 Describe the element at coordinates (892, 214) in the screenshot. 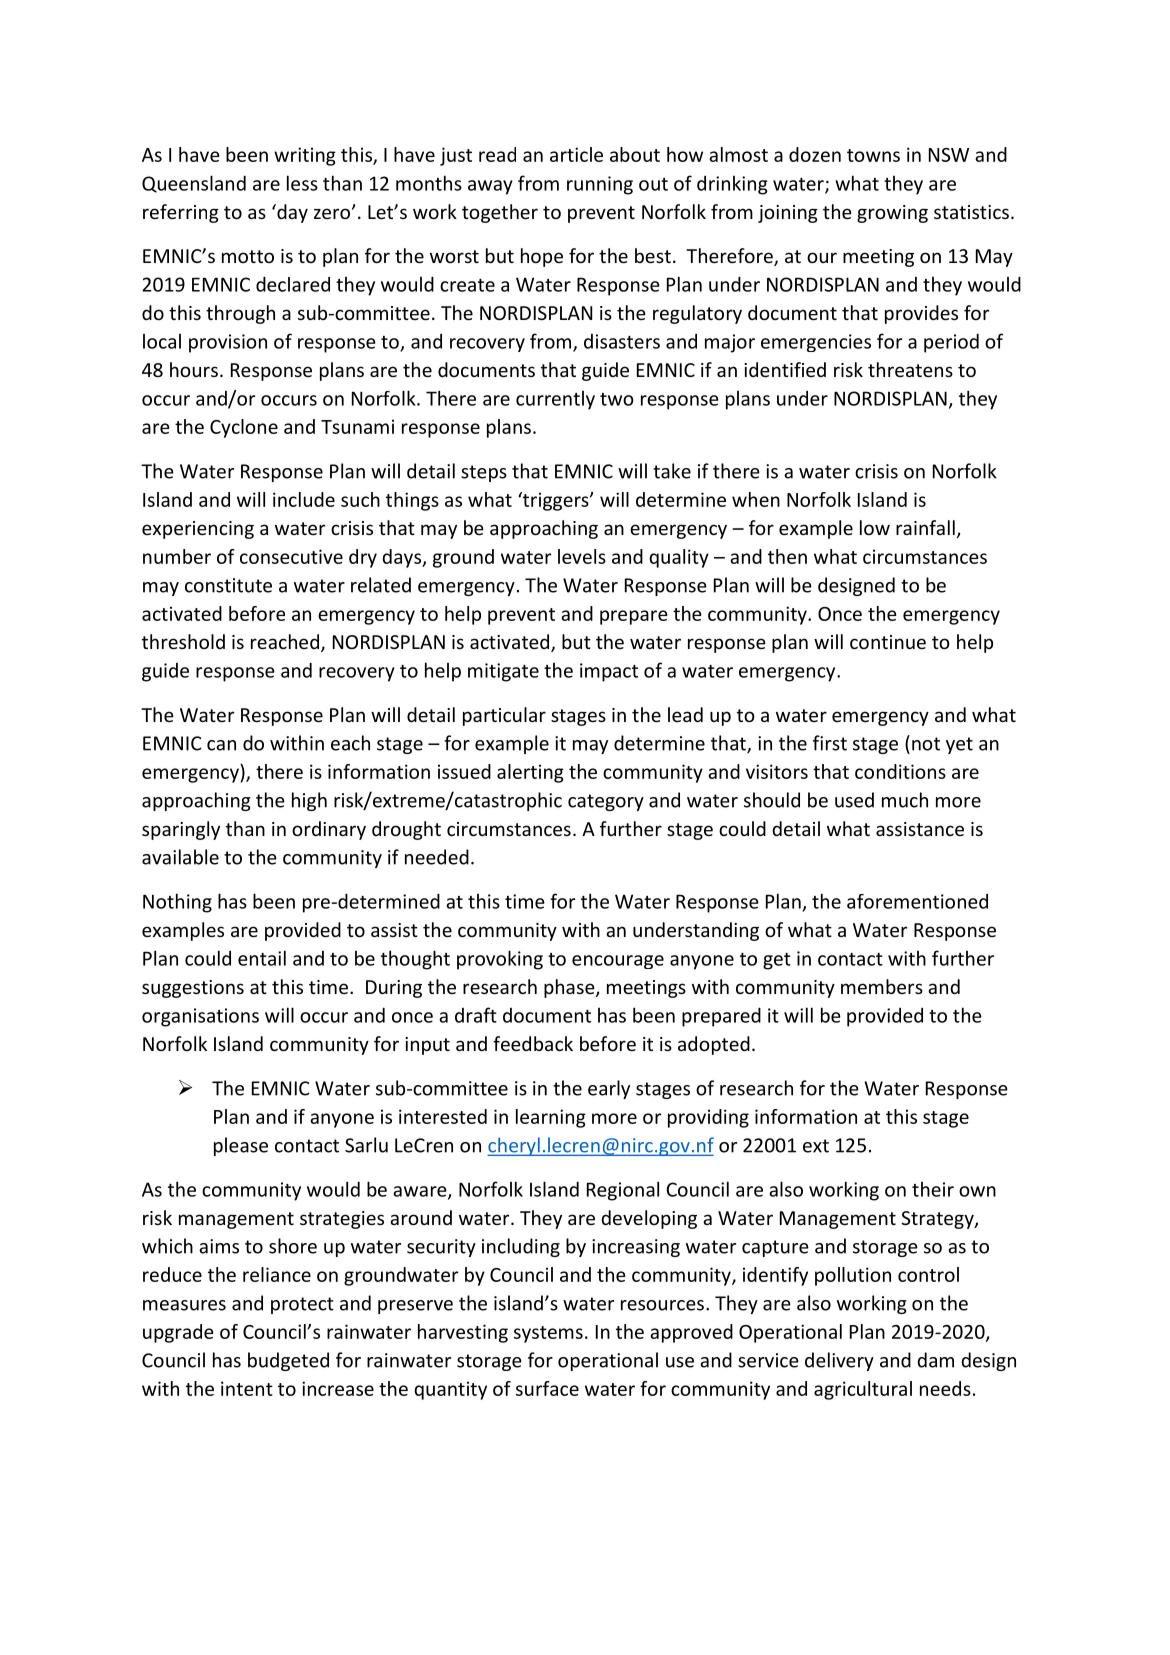

I see `growing` at that location.
